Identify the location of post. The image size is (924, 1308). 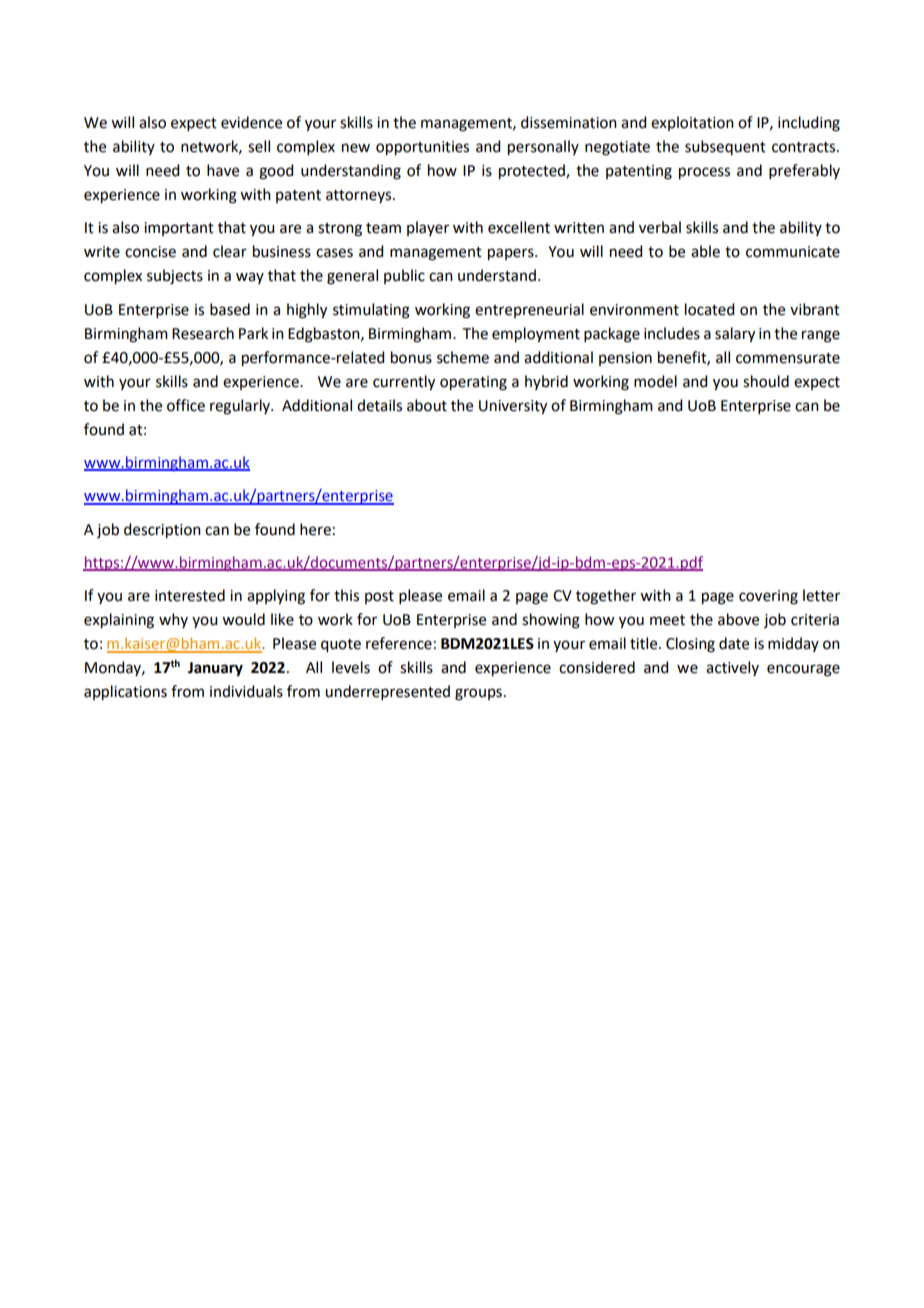
(379, 597).
